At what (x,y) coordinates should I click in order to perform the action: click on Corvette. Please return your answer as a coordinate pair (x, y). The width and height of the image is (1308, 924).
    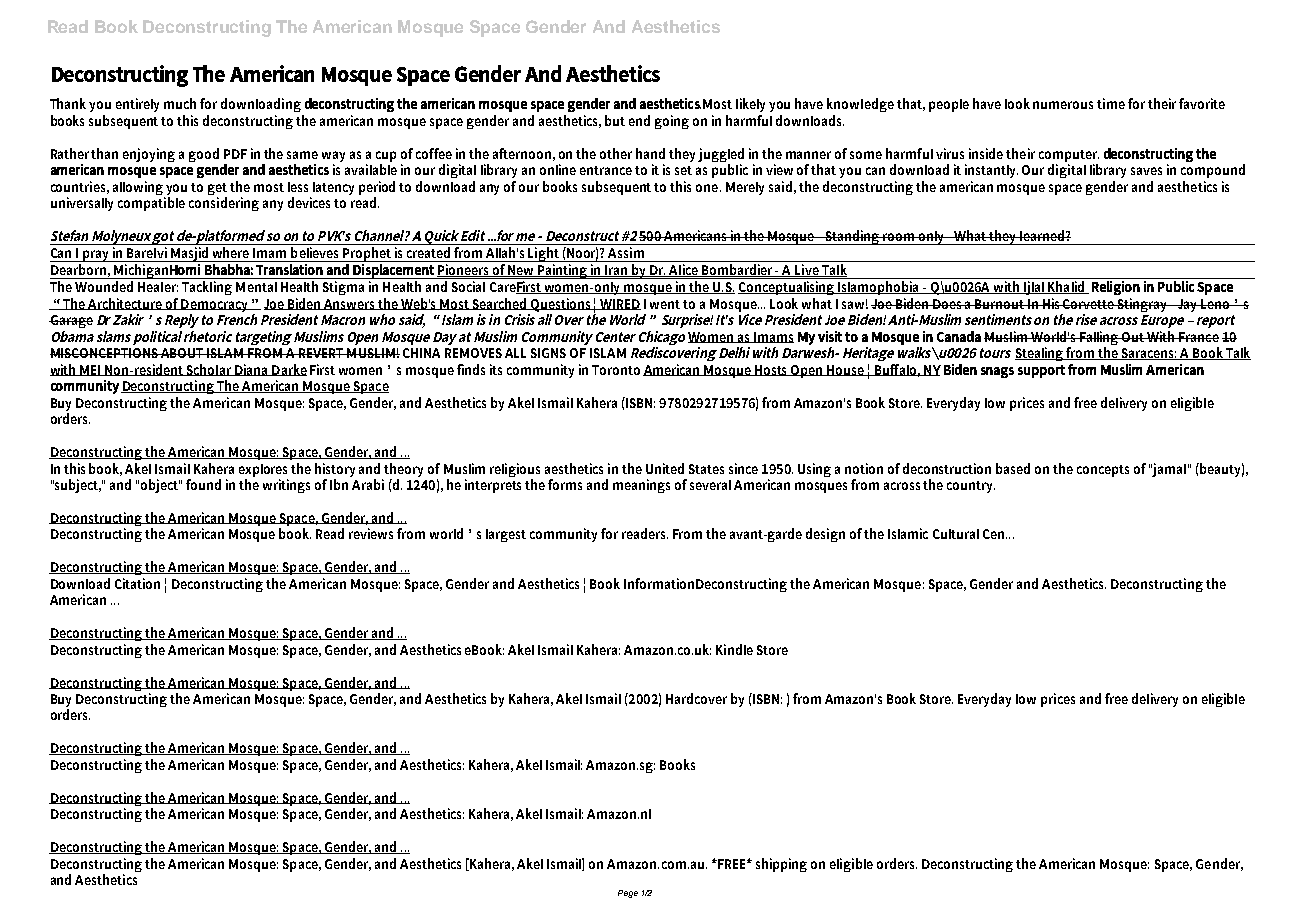
    Looking at the image, I should click on (1089, 304).
